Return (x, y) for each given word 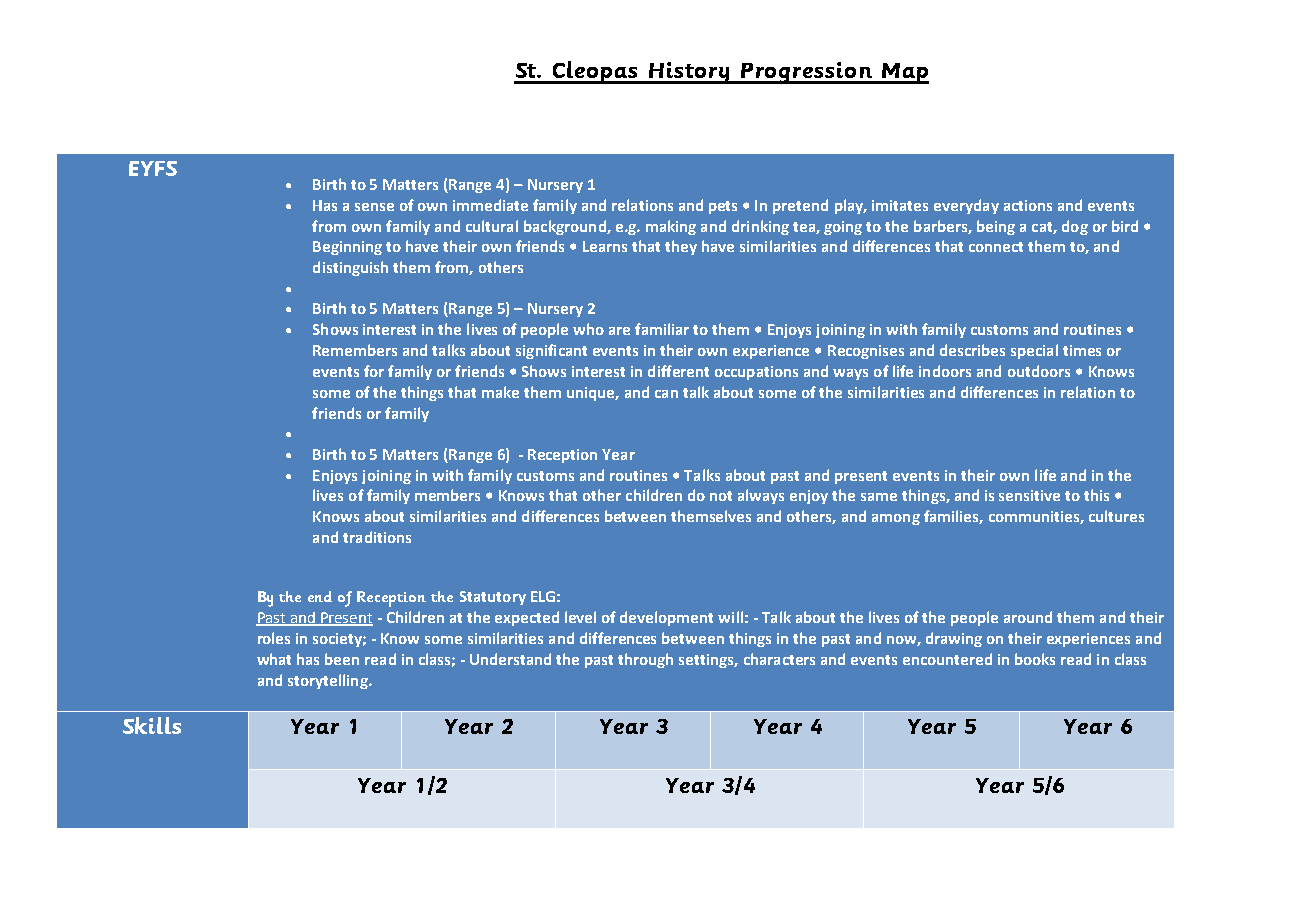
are (619, 331)
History (689, 73)
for (374, 371)
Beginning (347, 248)
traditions (377, 537)
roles (274, 638)
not (721, 496)
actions (1028, 205)
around (1028, 617)
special (1034, 351)
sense (374, 207)
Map (904, 73)
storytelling (329, 681)
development (666, 618)
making (671, 227)
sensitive (1029, 495)
